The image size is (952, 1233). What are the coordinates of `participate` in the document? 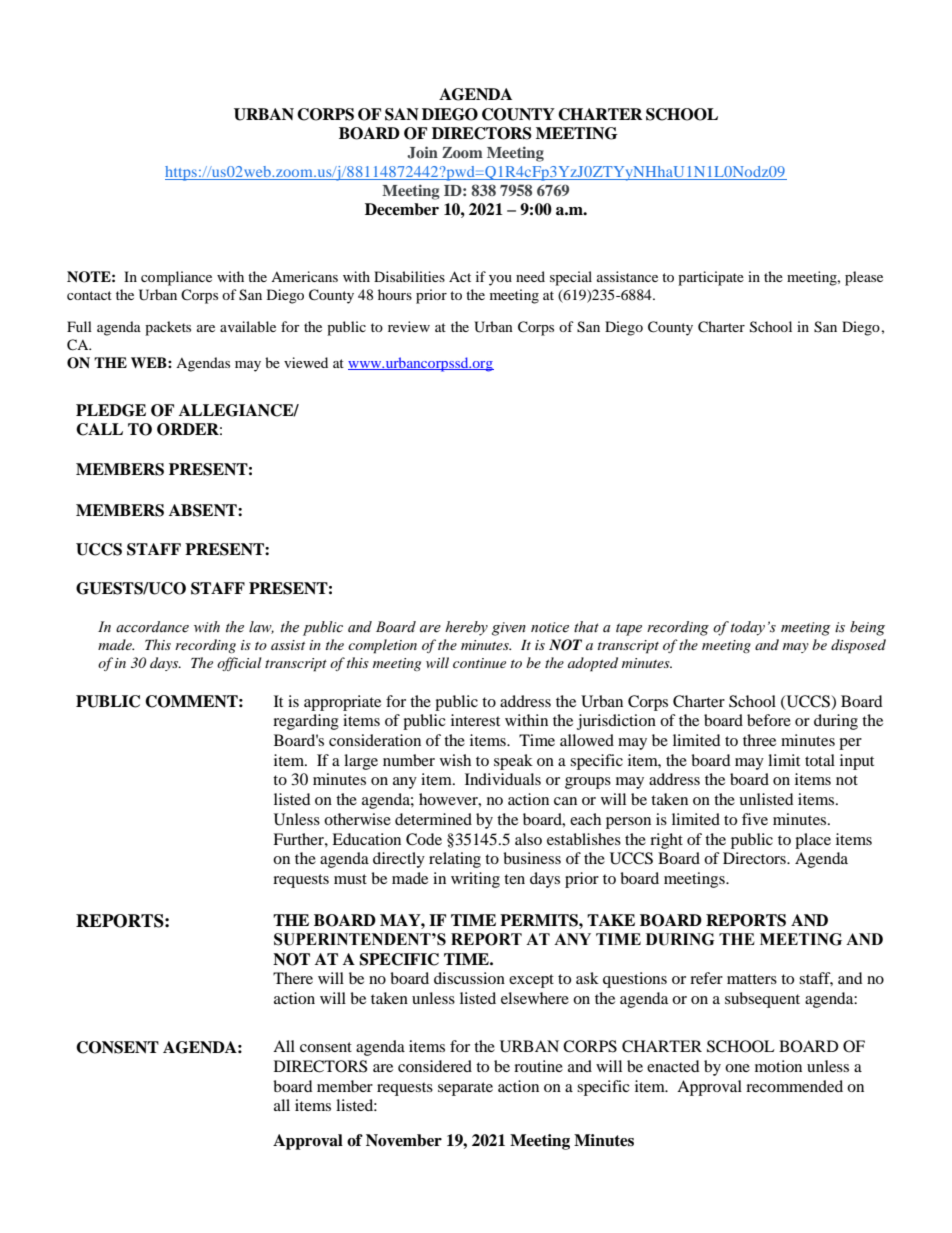 It's located at (711, 278).
